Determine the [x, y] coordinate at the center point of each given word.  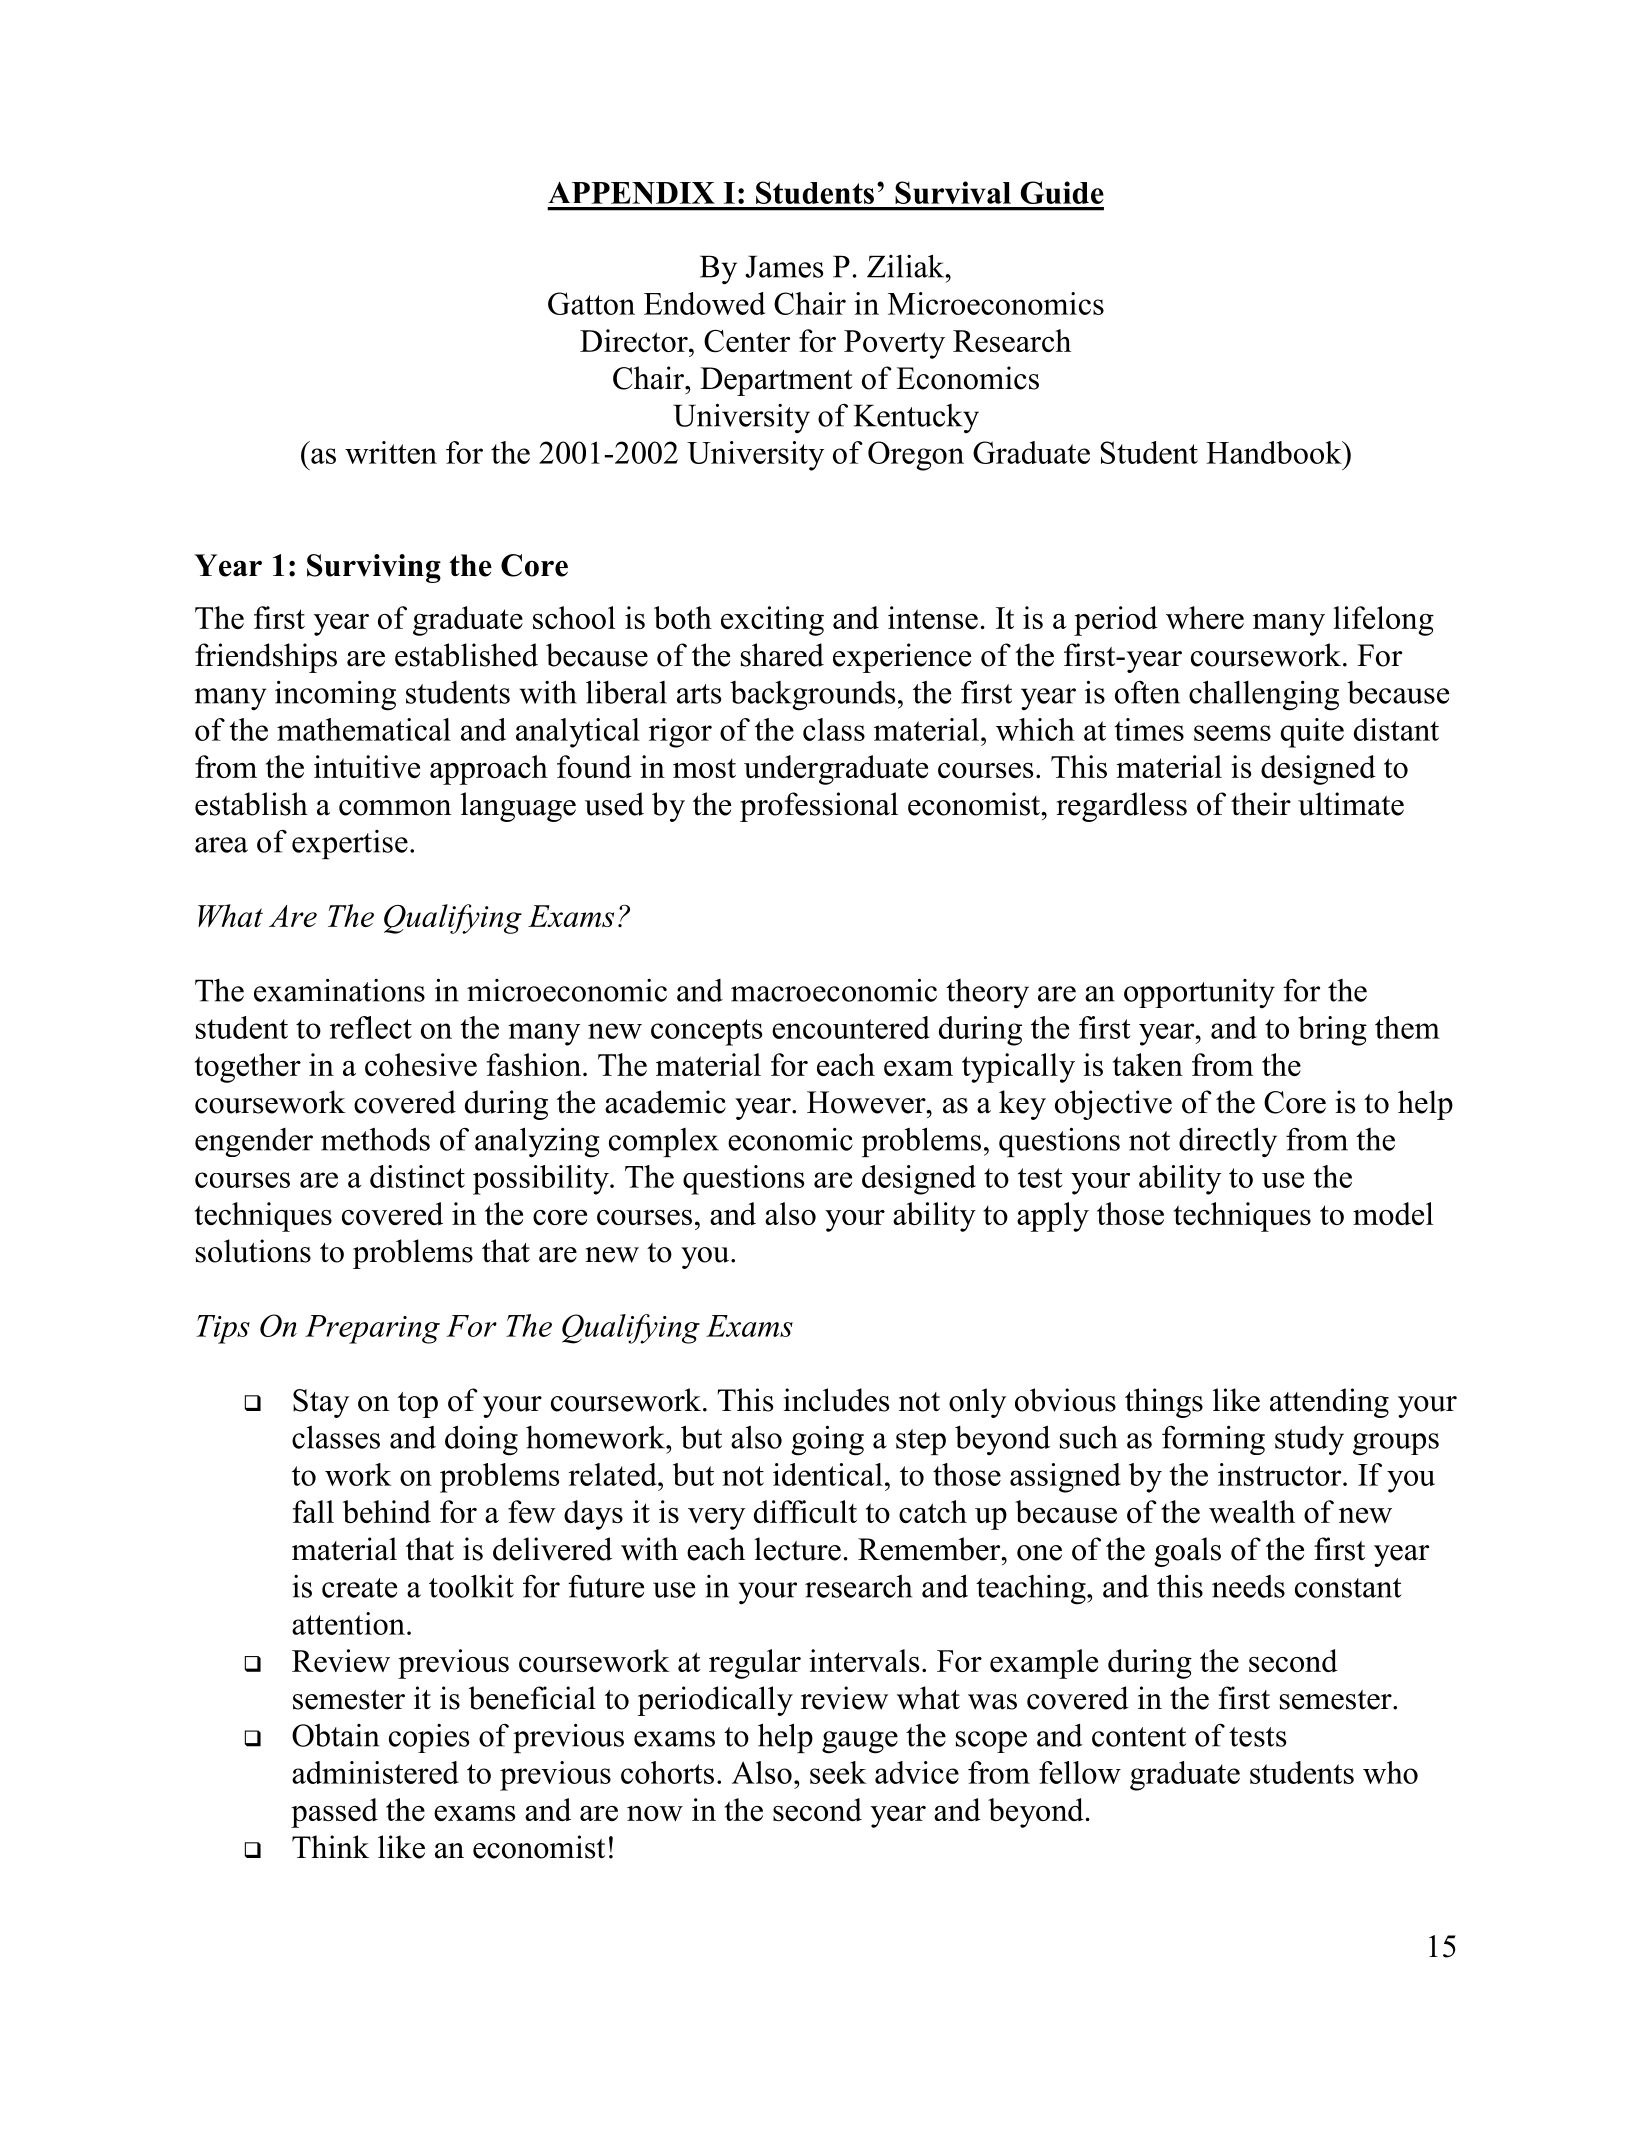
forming [1213, 1440]
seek [838, 1772]
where [1205, 617]
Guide [1062, 192]
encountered [851, 1027]
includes [836, 1400]
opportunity [1199, 993]
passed [334, 1813]
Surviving [374, 568]
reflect [371, 1027]
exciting [772, 621]
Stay [321, 1403]
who [1390, 1772]
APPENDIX [631, 193]
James [784, 266]
